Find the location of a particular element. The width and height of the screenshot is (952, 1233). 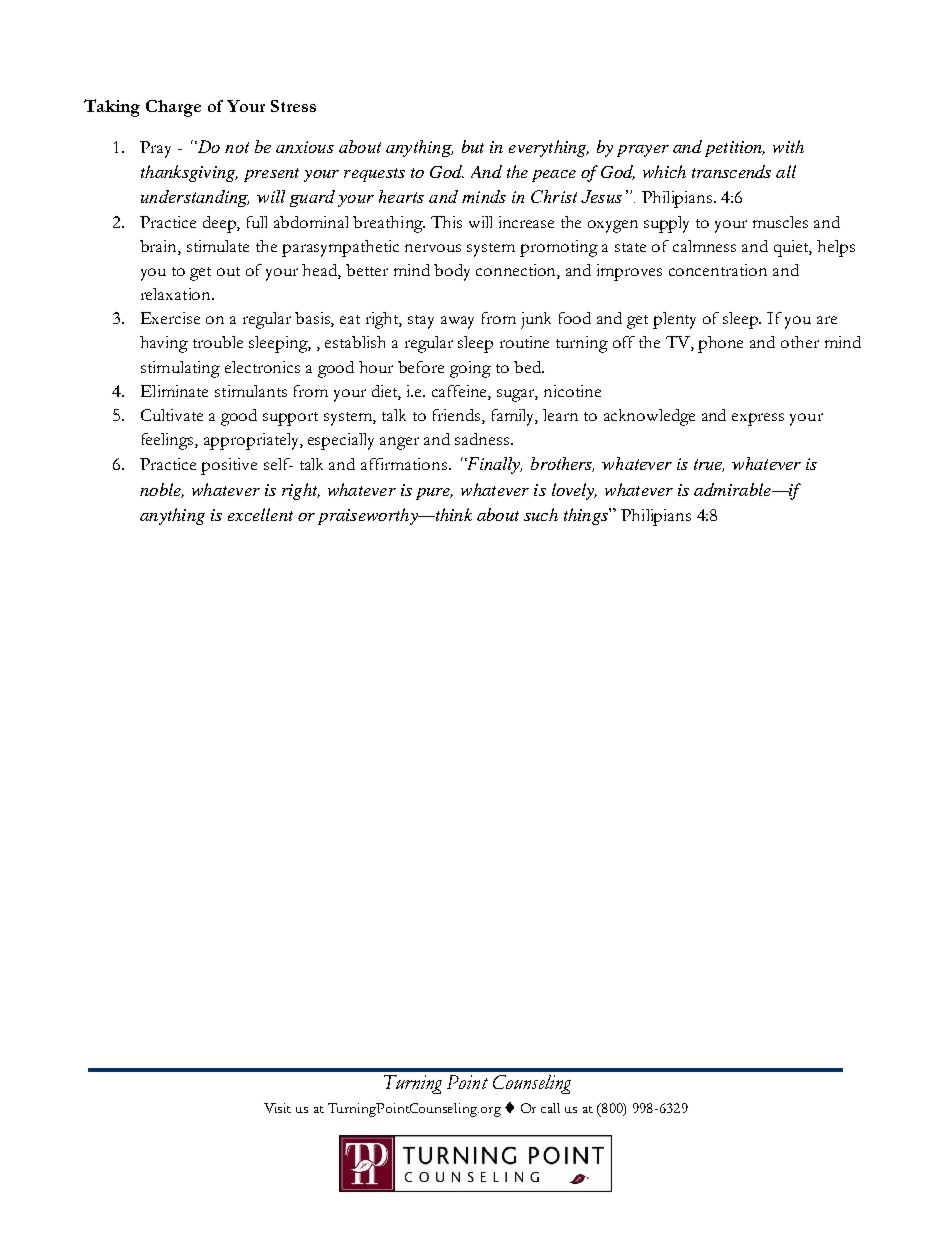

but is located at coordinates (473, 146).
